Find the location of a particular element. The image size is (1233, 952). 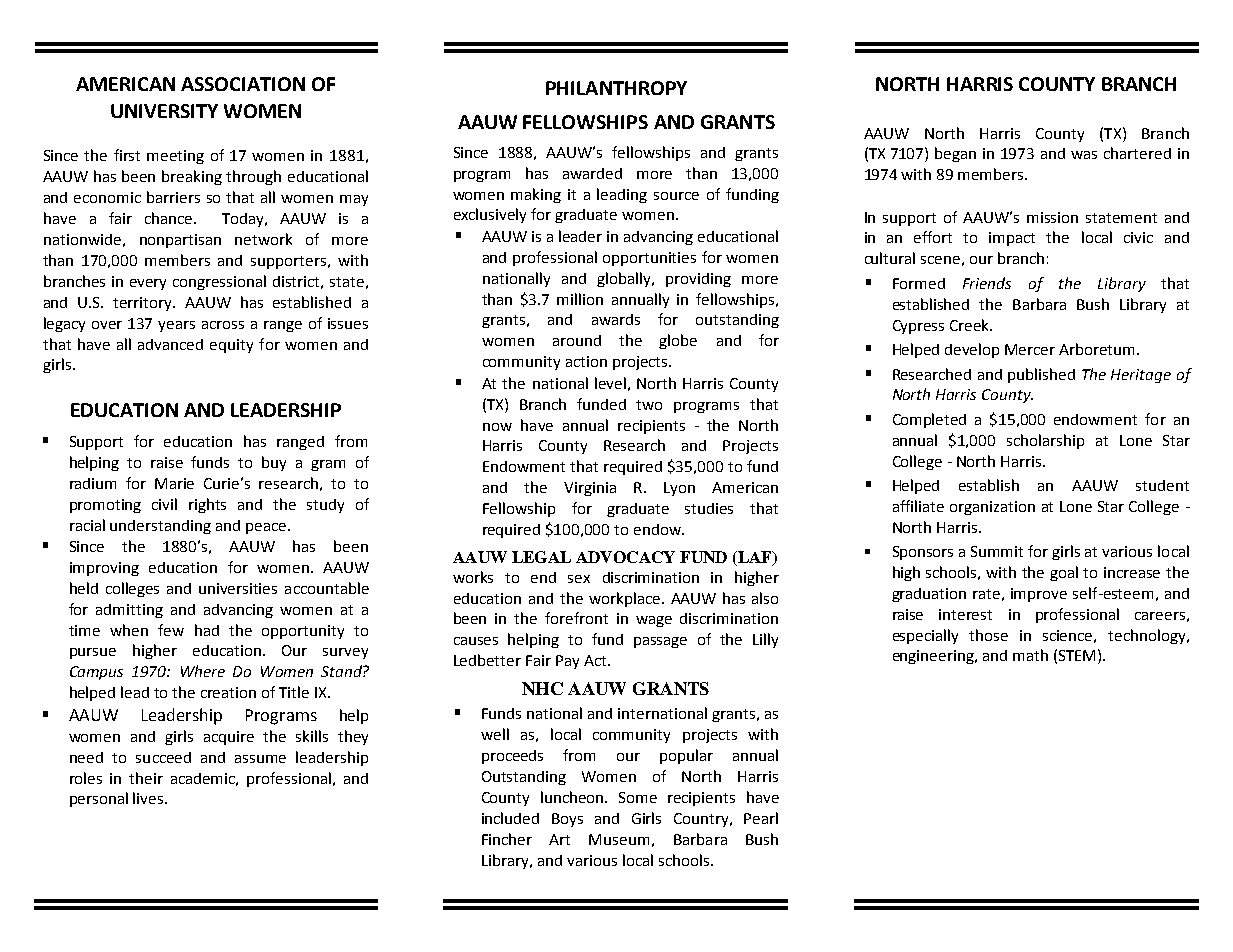

PHILANTHROPY is located at coordinates (616, 88).
